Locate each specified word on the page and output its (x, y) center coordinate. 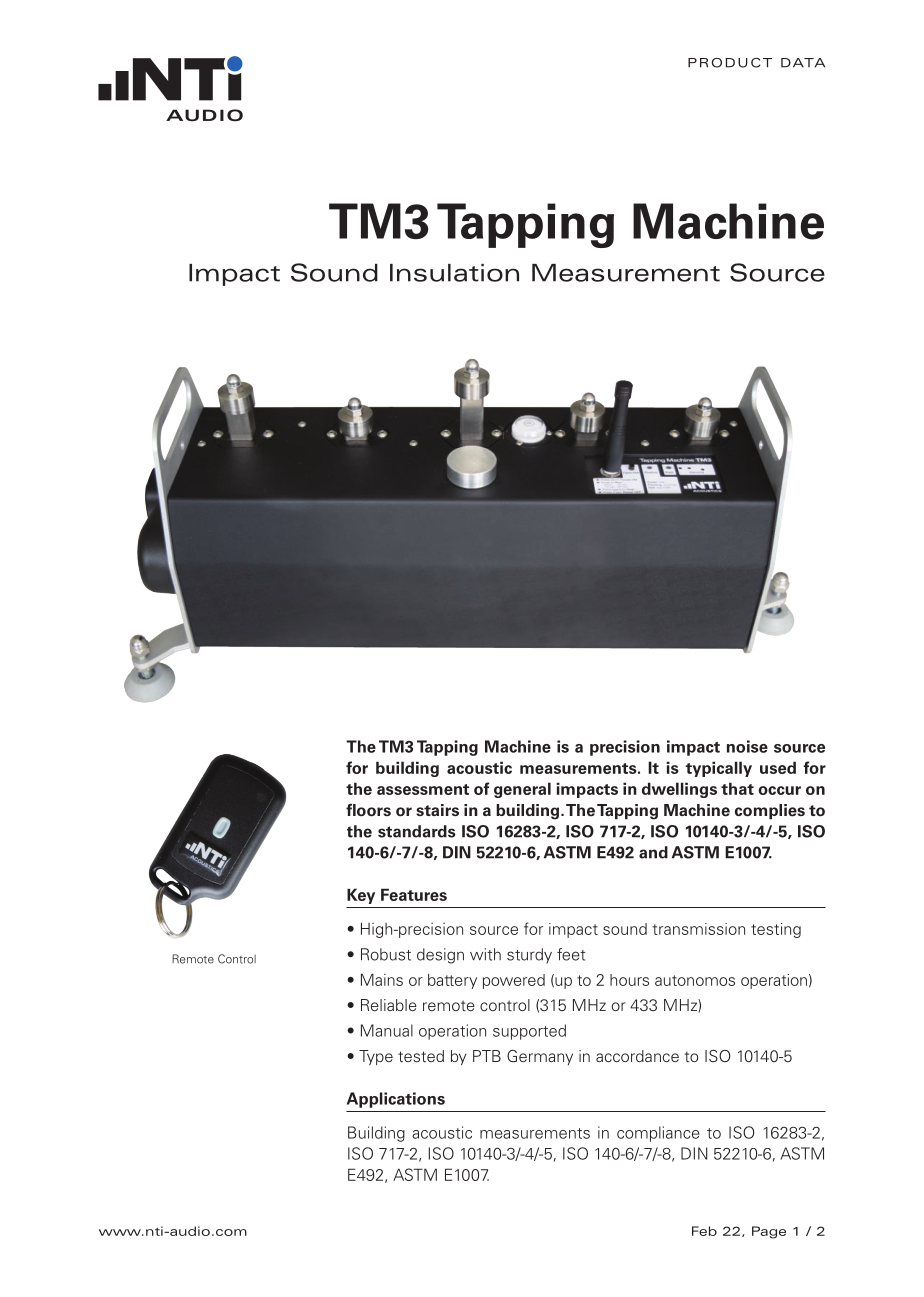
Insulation (454, 273)
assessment (423, 789)
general (522, 790)
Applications (396, 1100)
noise (747, 746)
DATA (803, 63)
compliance (658, 1134)
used (778, 767)
